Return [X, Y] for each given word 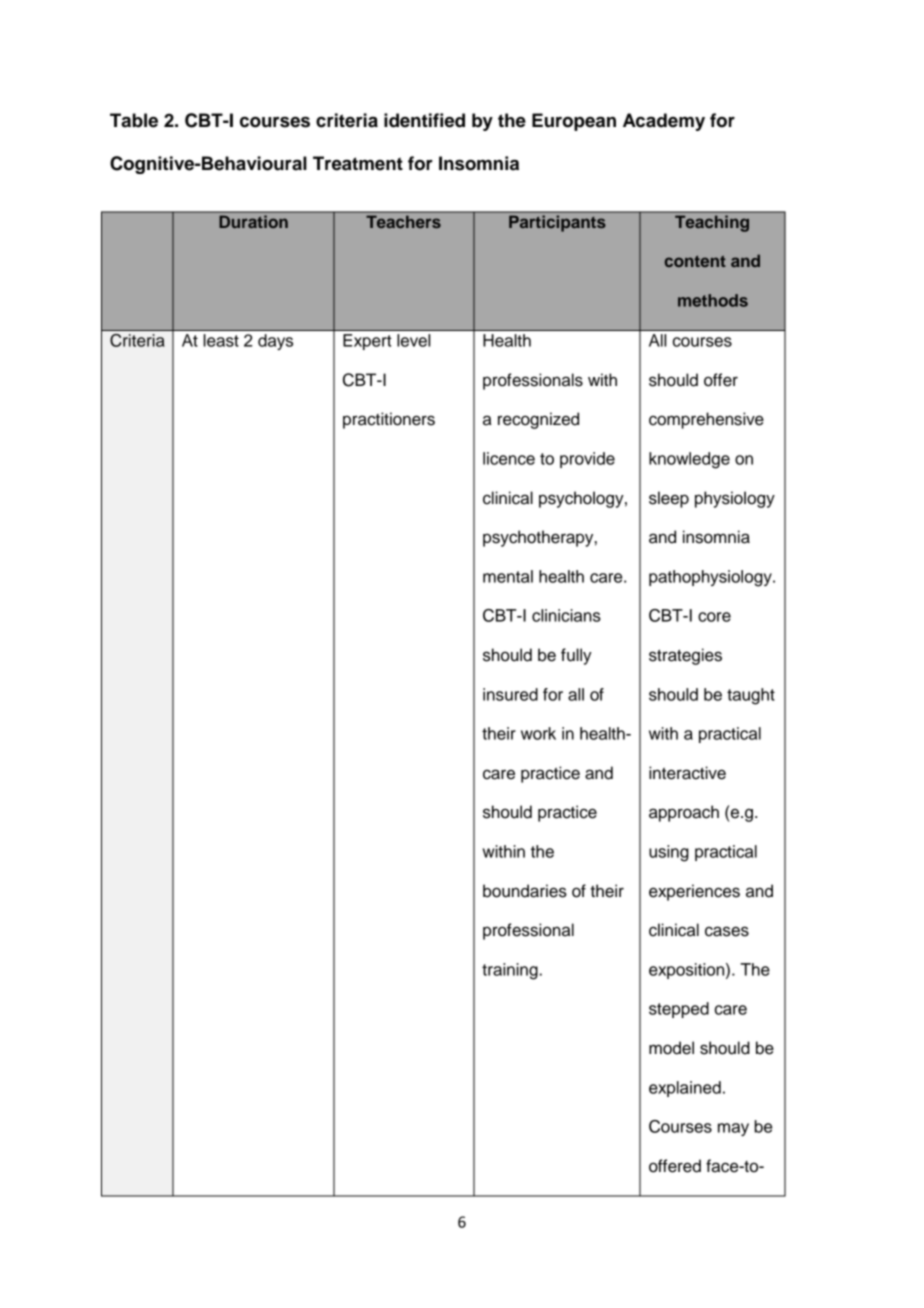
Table [134, 120]
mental [508, 576]
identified [424, 120]
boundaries [525, 891]
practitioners [389, 420]
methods [713, 300]
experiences [694, 892]
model [671, 1048]
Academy [664, 122]
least [221, 340]
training [511, 971]
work [538, 733]
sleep [669, 499]
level [413, 340]
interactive [687, 773]
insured [510, 694]
